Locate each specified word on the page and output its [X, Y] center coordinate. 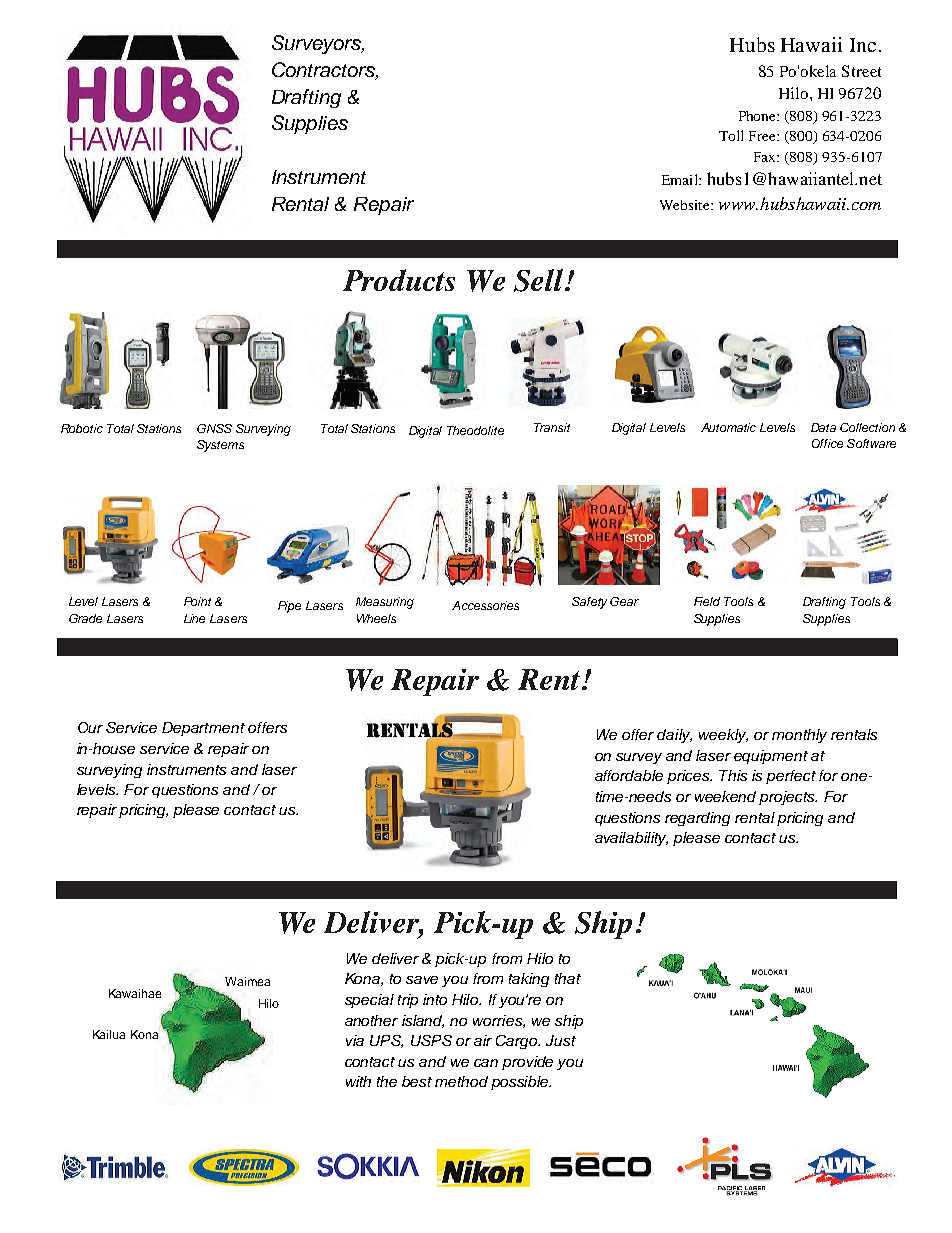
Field [707, 601]
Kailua [109, 1034]
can [486, 1063]
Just [561, 1040]
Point [197, 601]
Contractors [324, 70]
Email [681, 179]
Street [861, 71]
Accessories [485, 605]
